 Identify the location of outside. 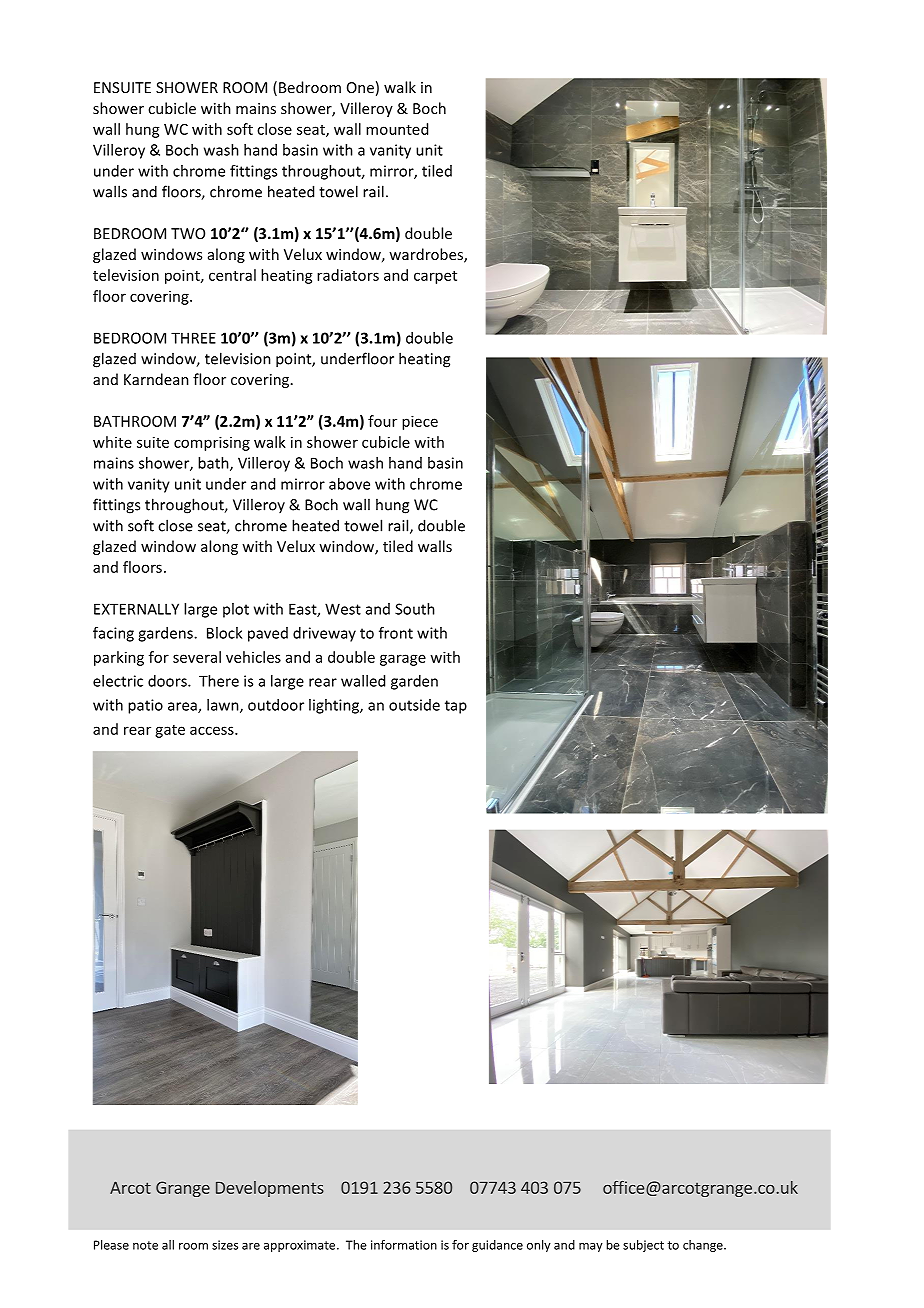
(414, 705).
